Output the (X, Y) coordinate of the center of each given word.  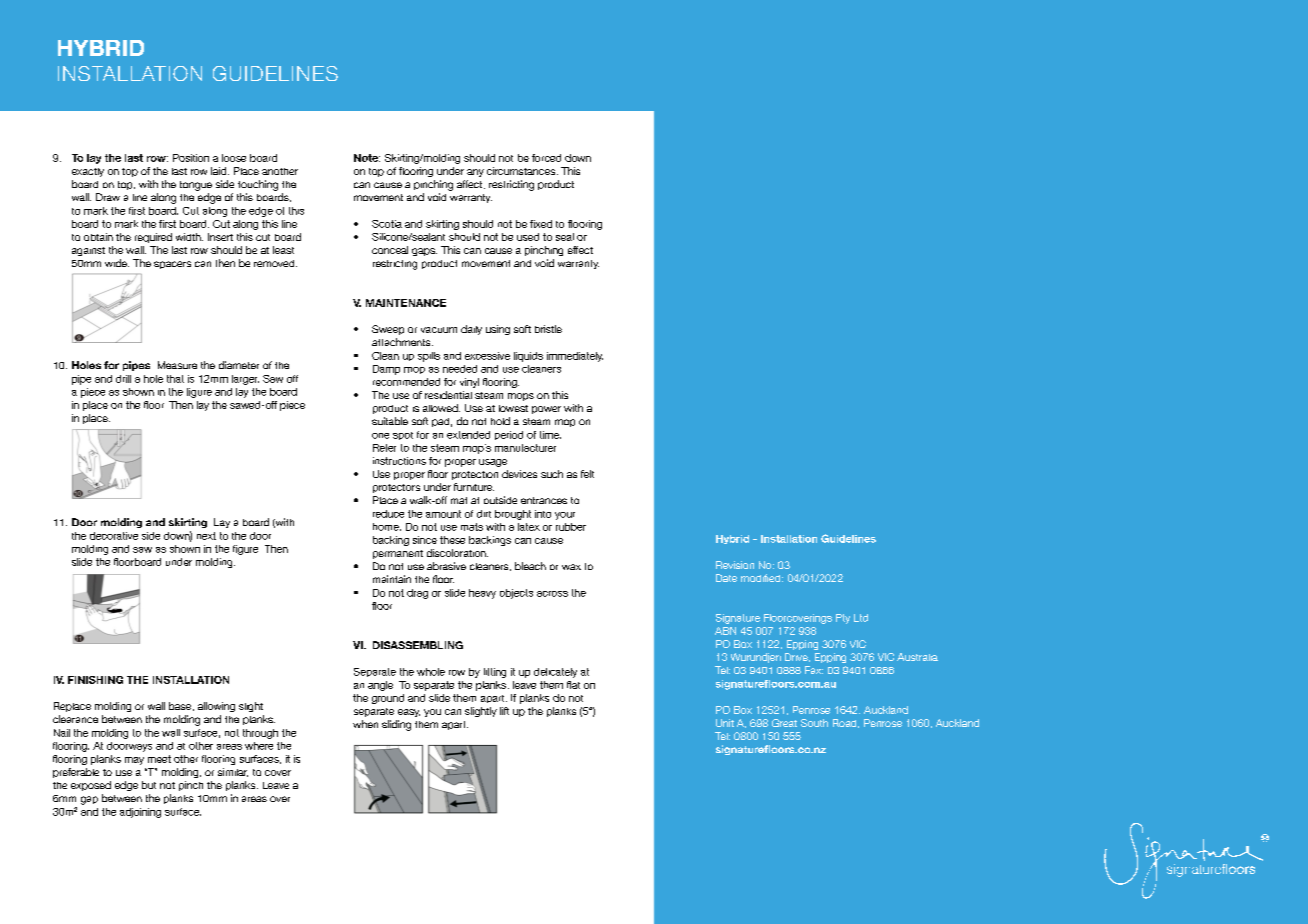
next (206, 536)
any (475, 173)
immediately (575, 357)
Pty (843, 619)
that (175, 379)
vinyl (469, 383)
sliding (396, 725)
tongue (196, 186)
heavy (482, 594)
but (149, 785)
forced (546, 158)
